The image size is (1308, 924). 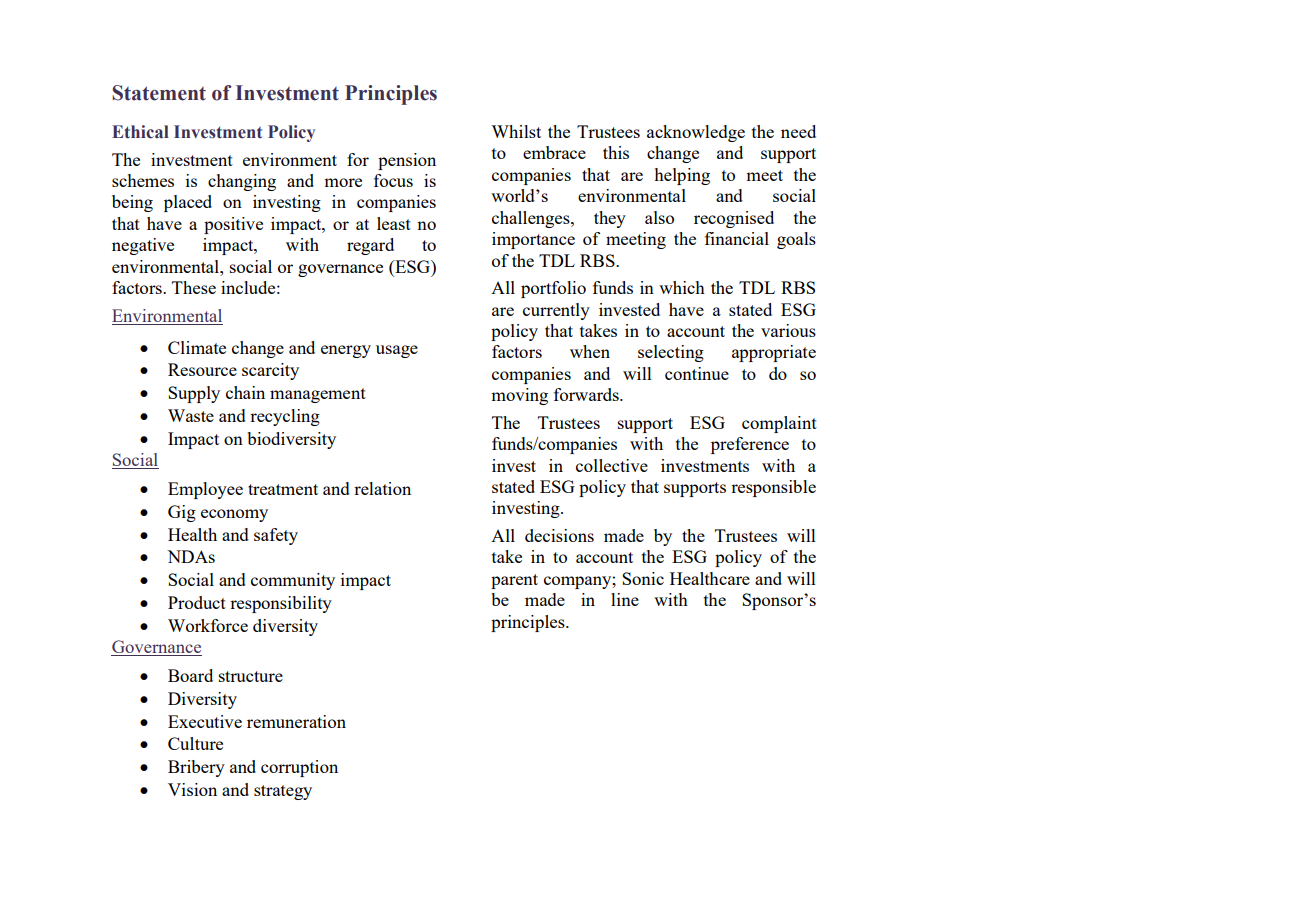 What do you see at coordinates (197, 602) in the screenshot?
I see `Product` at bounding box center [197, 602].
